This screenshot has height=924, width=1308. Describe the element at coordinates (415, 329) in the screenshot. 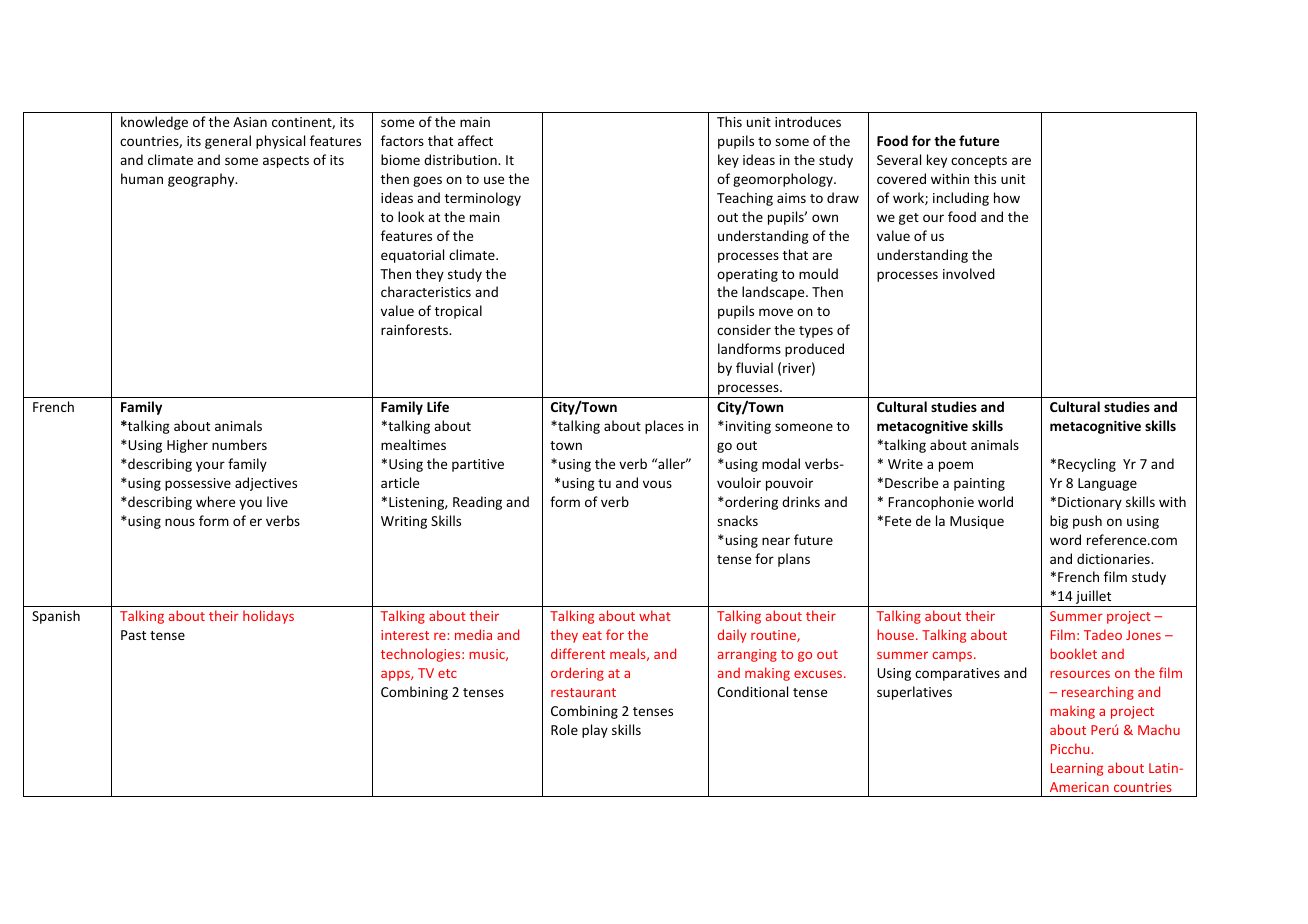

I see `rainforests` at that location.
